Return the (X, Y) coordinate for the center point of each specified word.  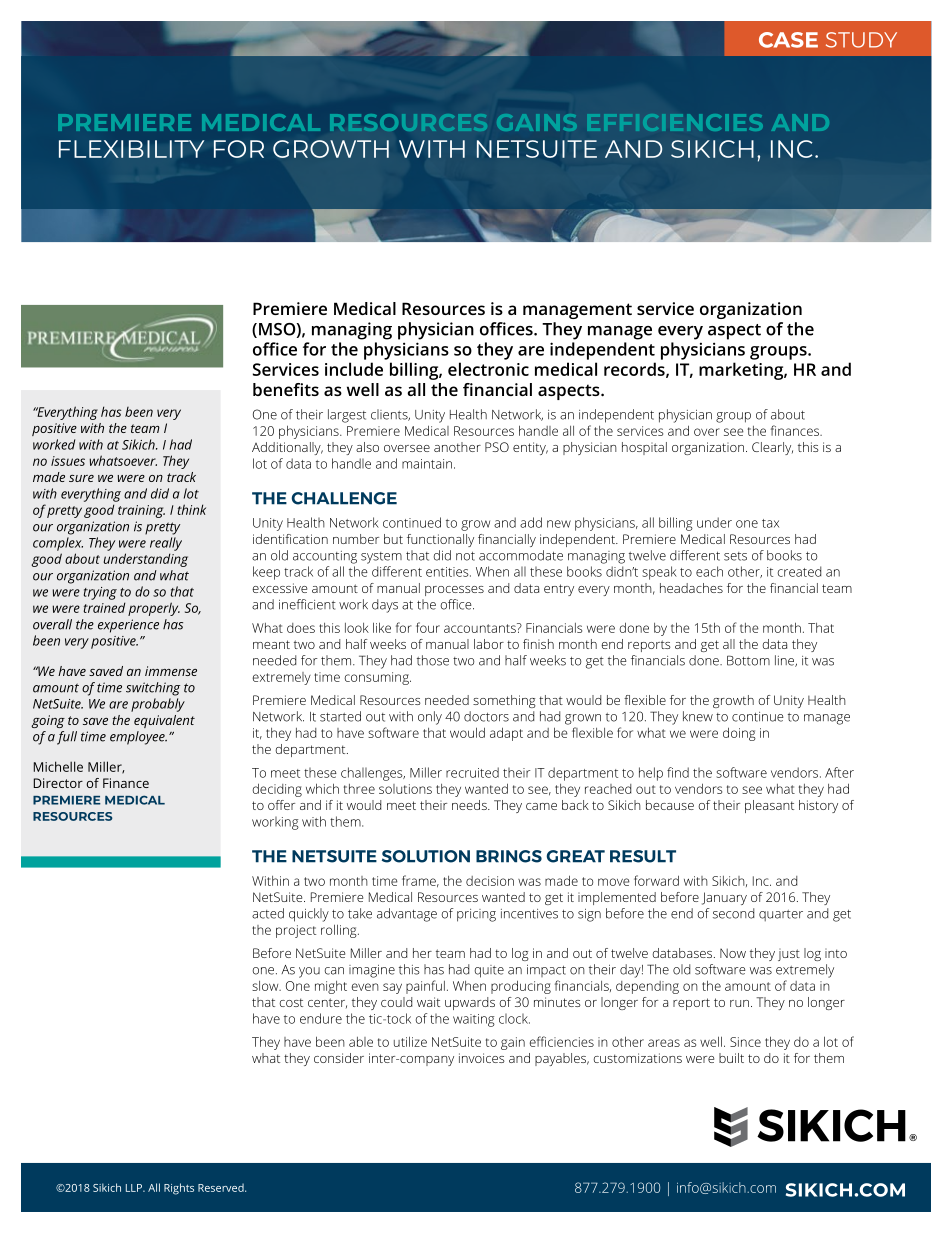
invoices (482, 1058)
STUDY (861, 40)
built (731, 1058)
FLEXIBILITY (131, 149)
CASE (788, 40)
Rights (179, 1189)
